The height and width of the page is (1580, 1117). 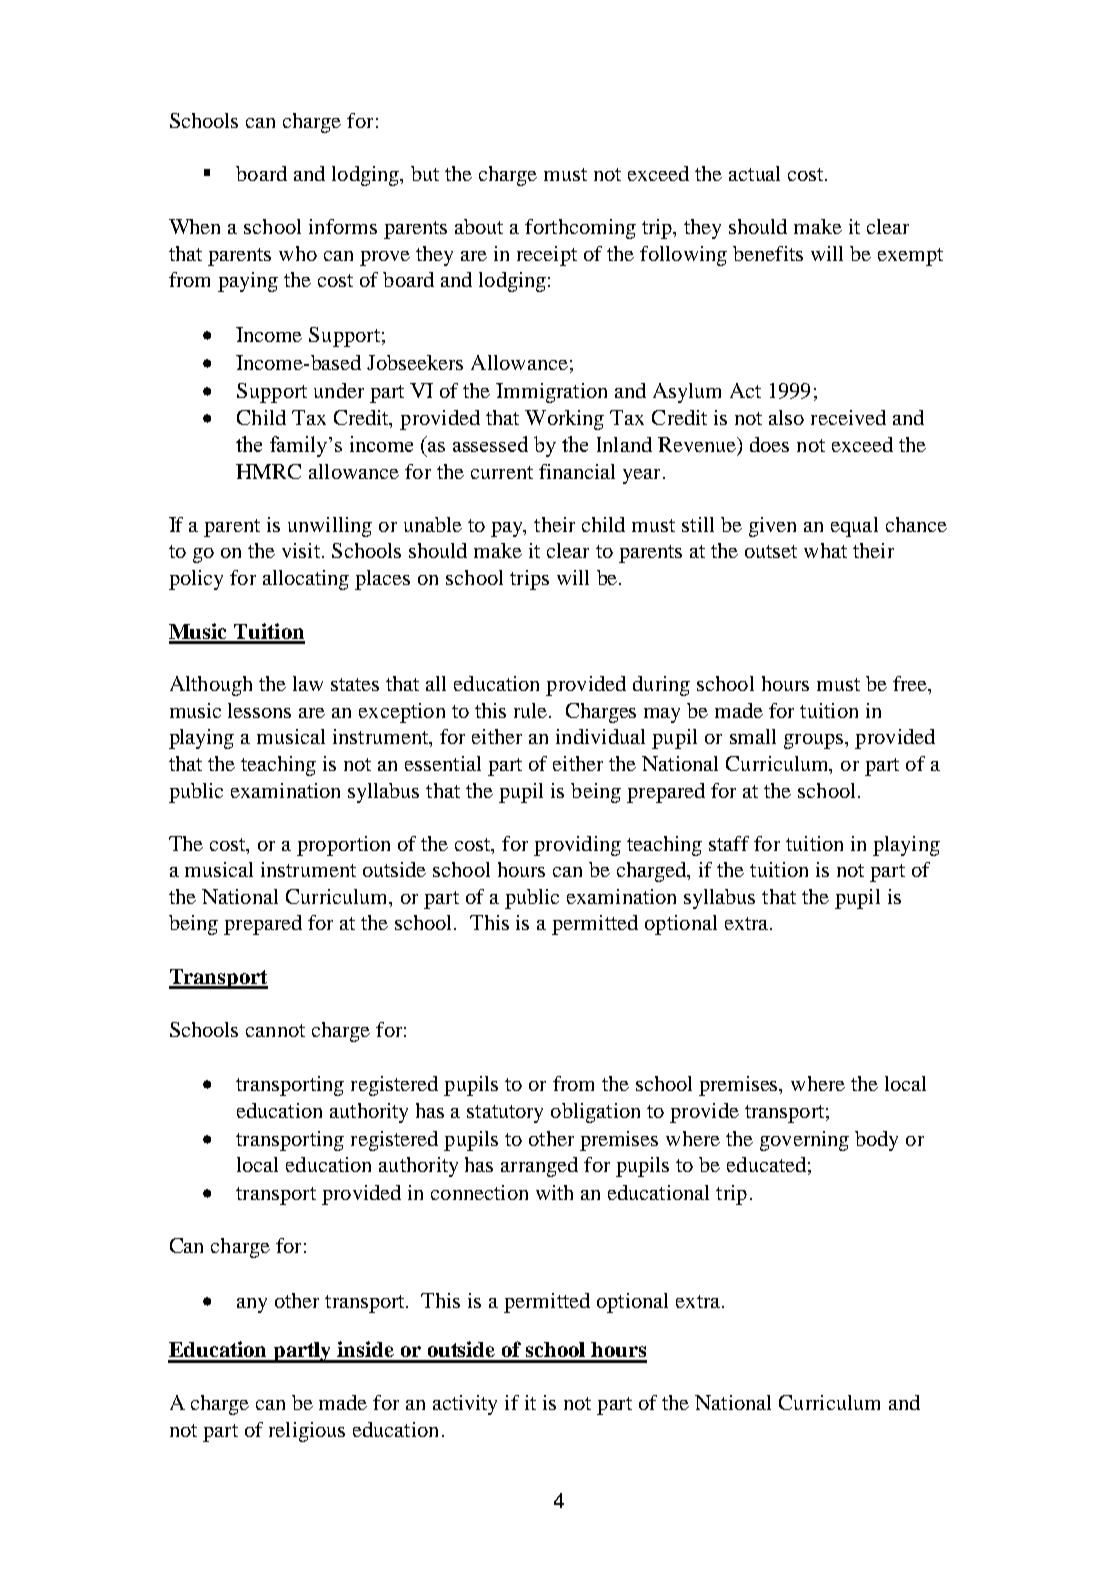 What do you see at coordinates (275, 1030) in the page?
I see `cannot` at bounding box center [275, 1030].
